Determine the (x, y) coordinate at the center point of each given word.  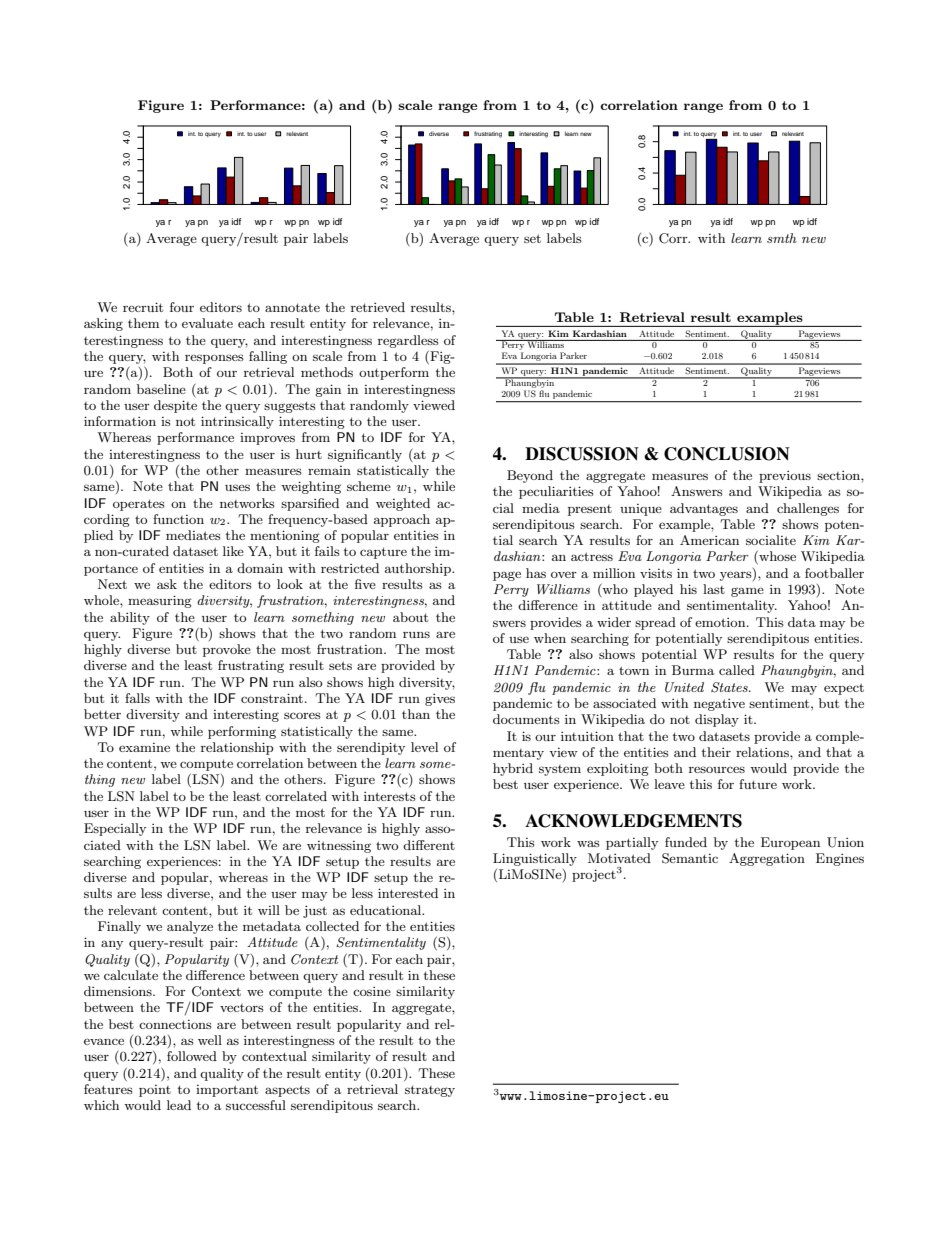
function (178, 519)
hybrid (513, 769)
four (182, 307)
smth (782, 238)
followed (192, 1056)
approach (402, 520)
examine (144, 747)
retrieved (378, 307)
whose (776, 557)
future (758, 784)
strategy (430, 1091)
